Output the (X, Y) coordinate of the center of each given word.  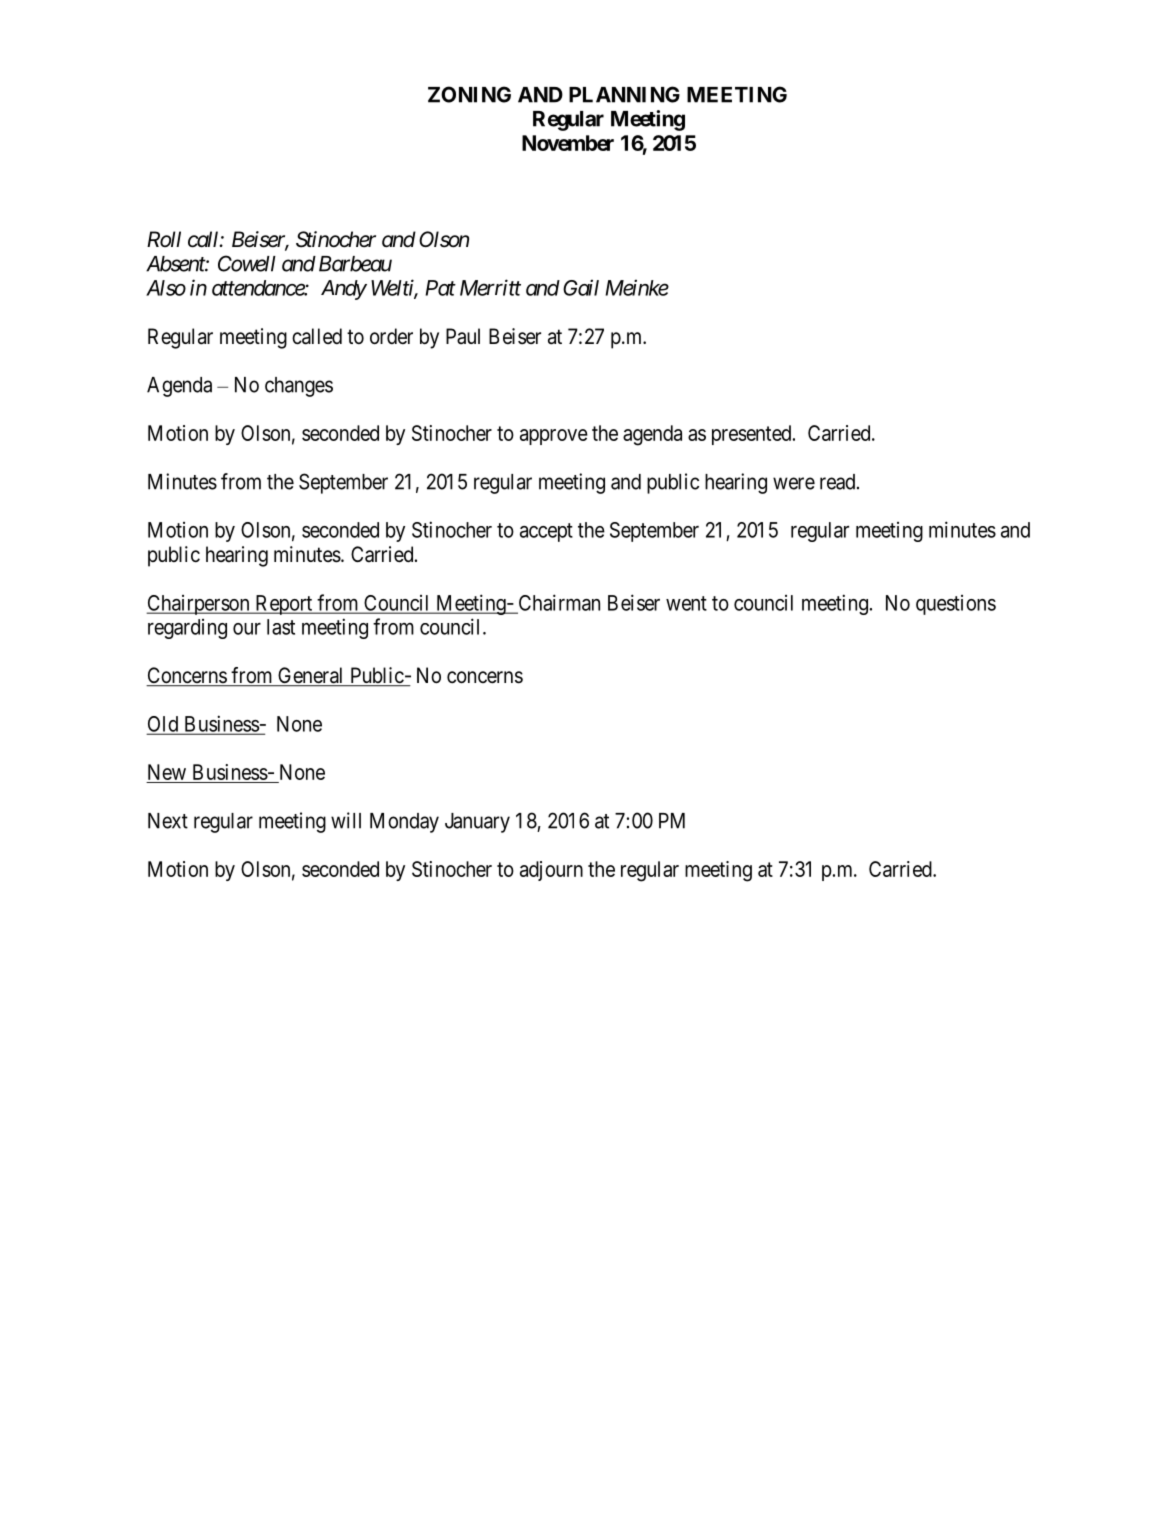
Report (284, 605)
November (568, 143)
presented (753, 435)
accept (546, 532)
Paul (463, 336)
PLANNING (624, 94)
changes (299, 387)
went (686, 603)
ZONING (469, 94)
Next (168, 821)
